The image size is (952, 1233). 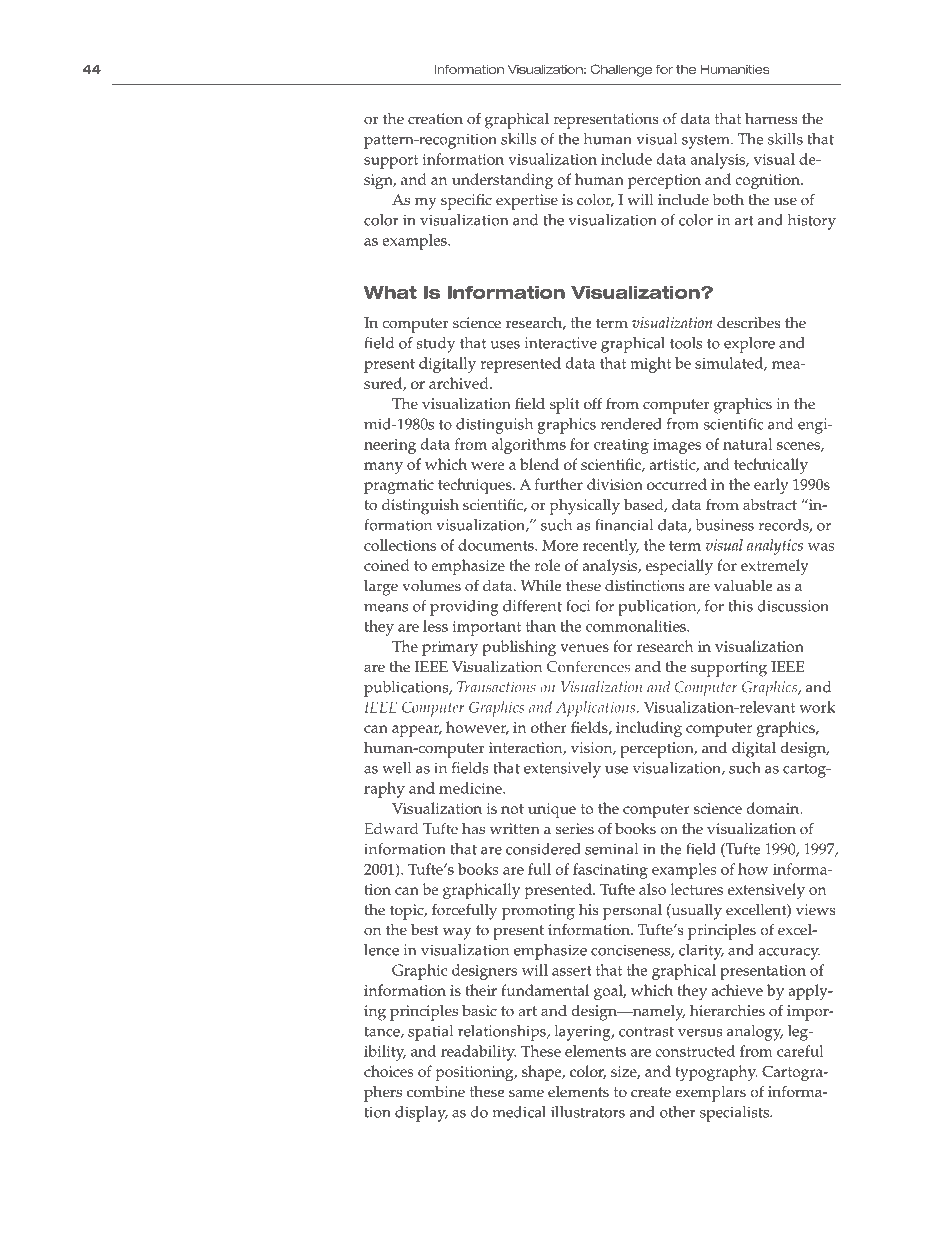 I want to click on specific, so click(x=466, y=201).
